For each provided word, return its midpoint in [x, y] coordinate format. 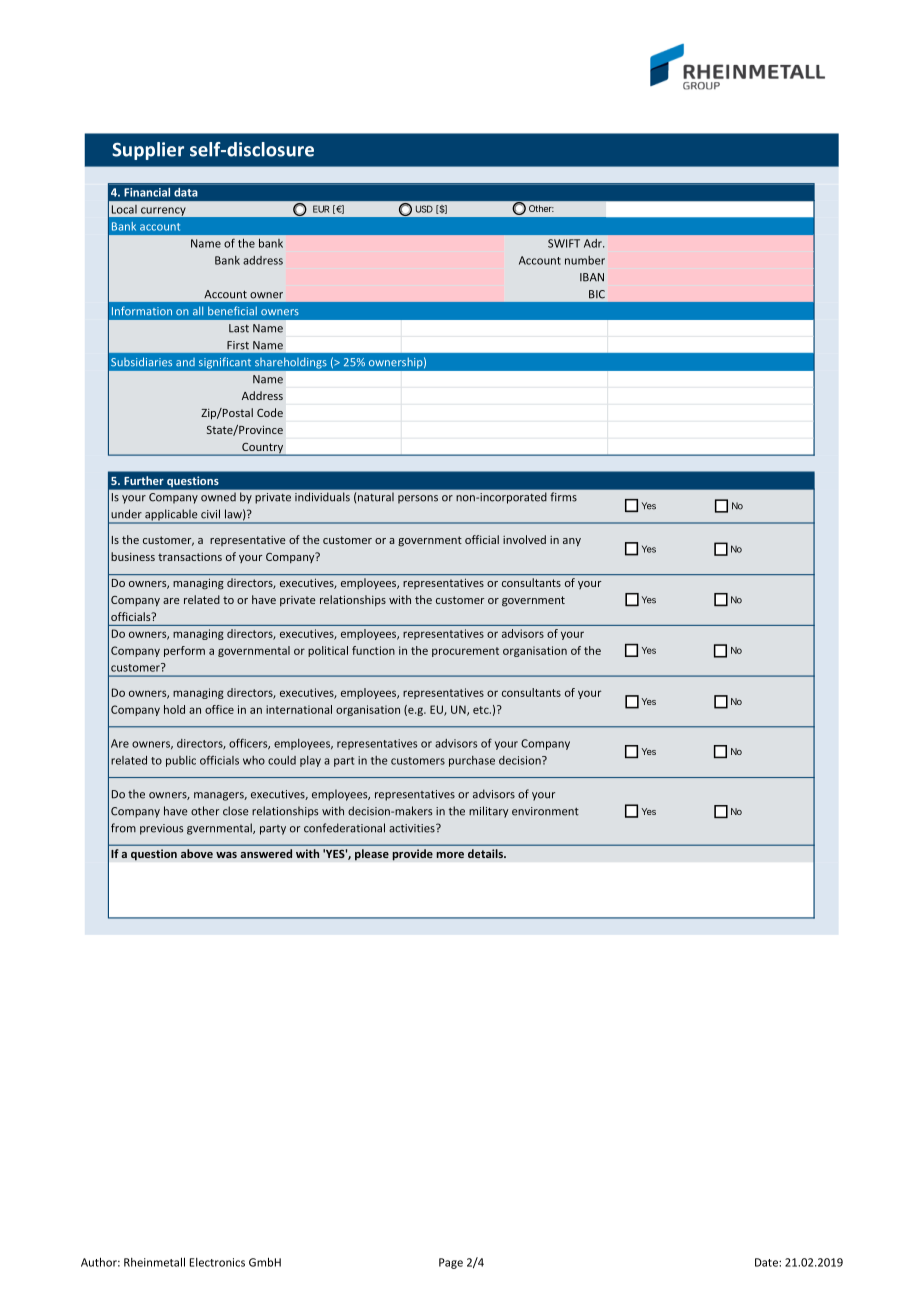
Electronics [217, 1262]
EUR [321, 209]
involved [524, 539]
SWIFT [564, 243]
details [486, 853]
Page [451, 1263]
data [186, 192]
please [372, 855]
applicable [171, 516]
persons [418, 499]
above [197, 853]
